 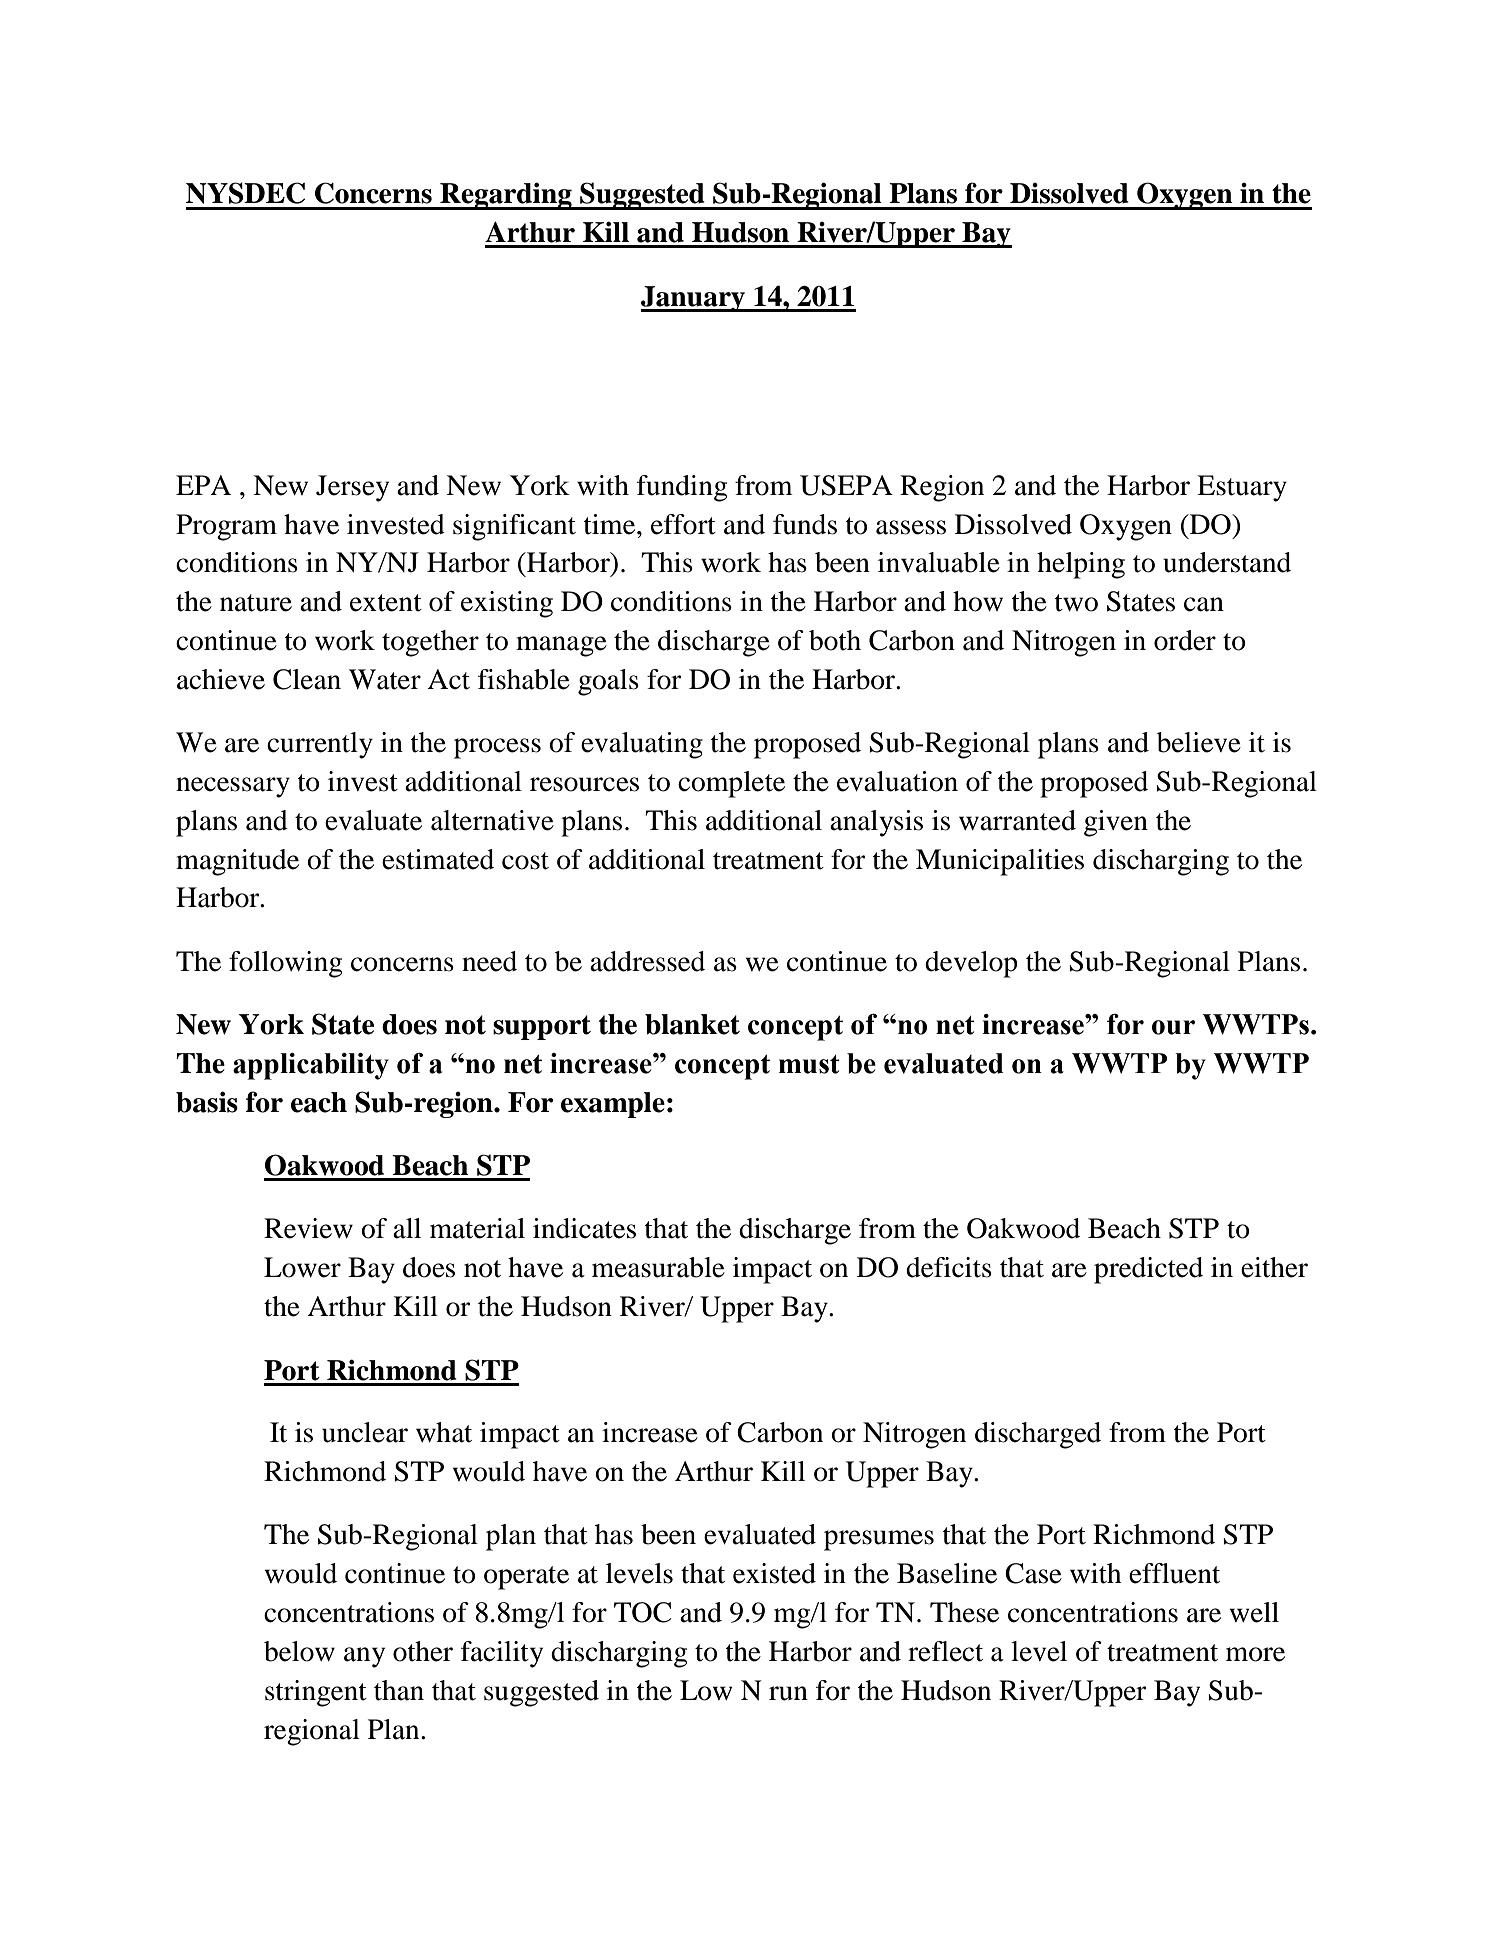 I want to click on Regarding, so click(x=506, y=196).
